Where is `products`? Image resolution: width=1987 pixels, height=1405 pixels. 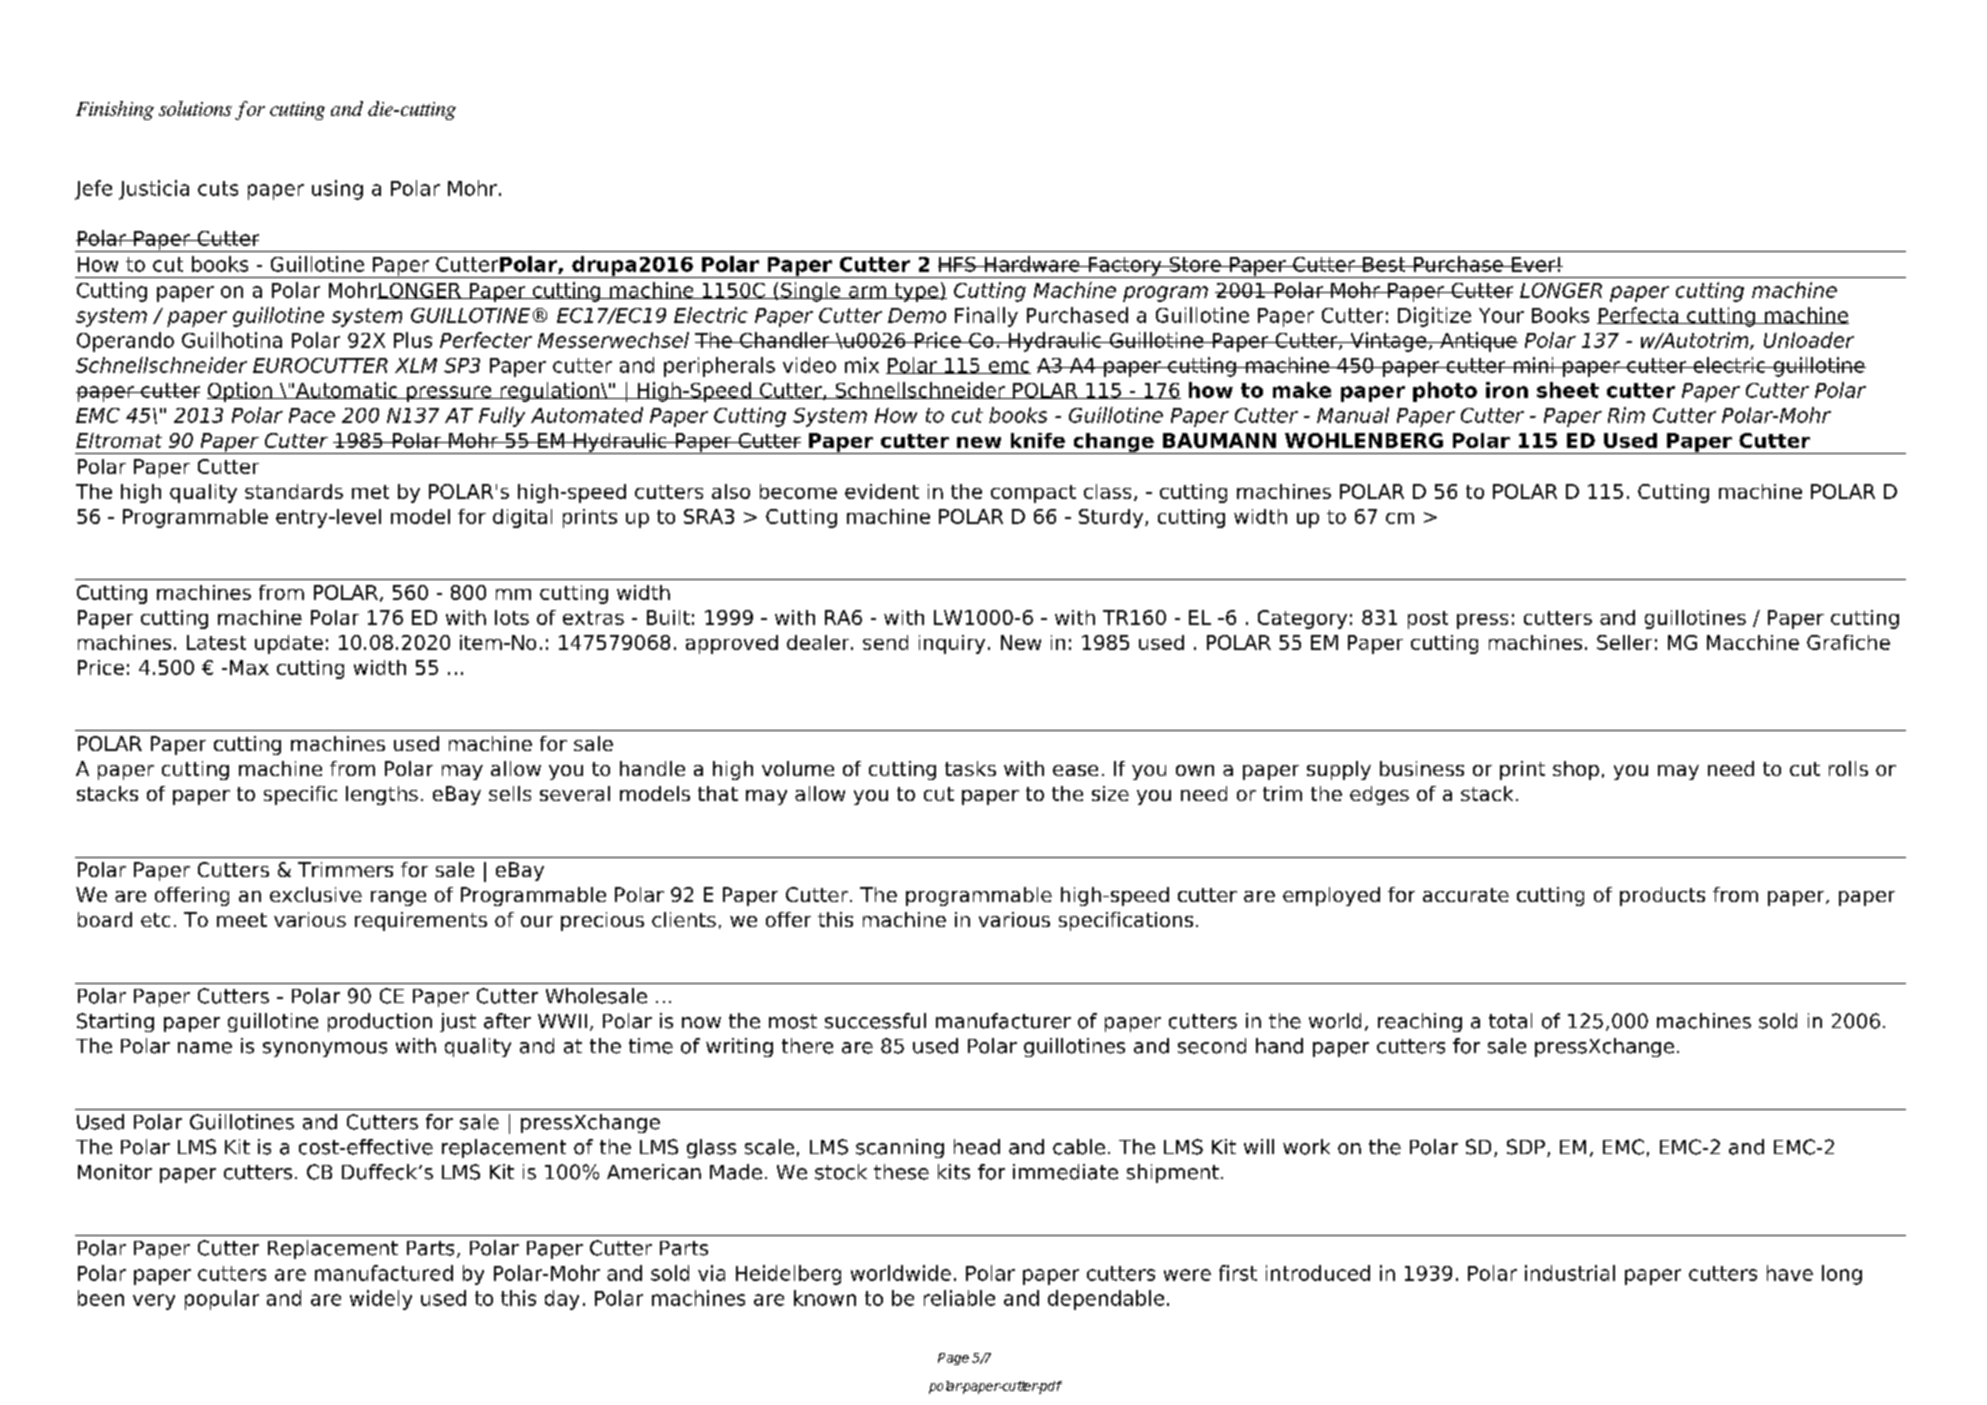 products is located at coordinates (1662, 896).
